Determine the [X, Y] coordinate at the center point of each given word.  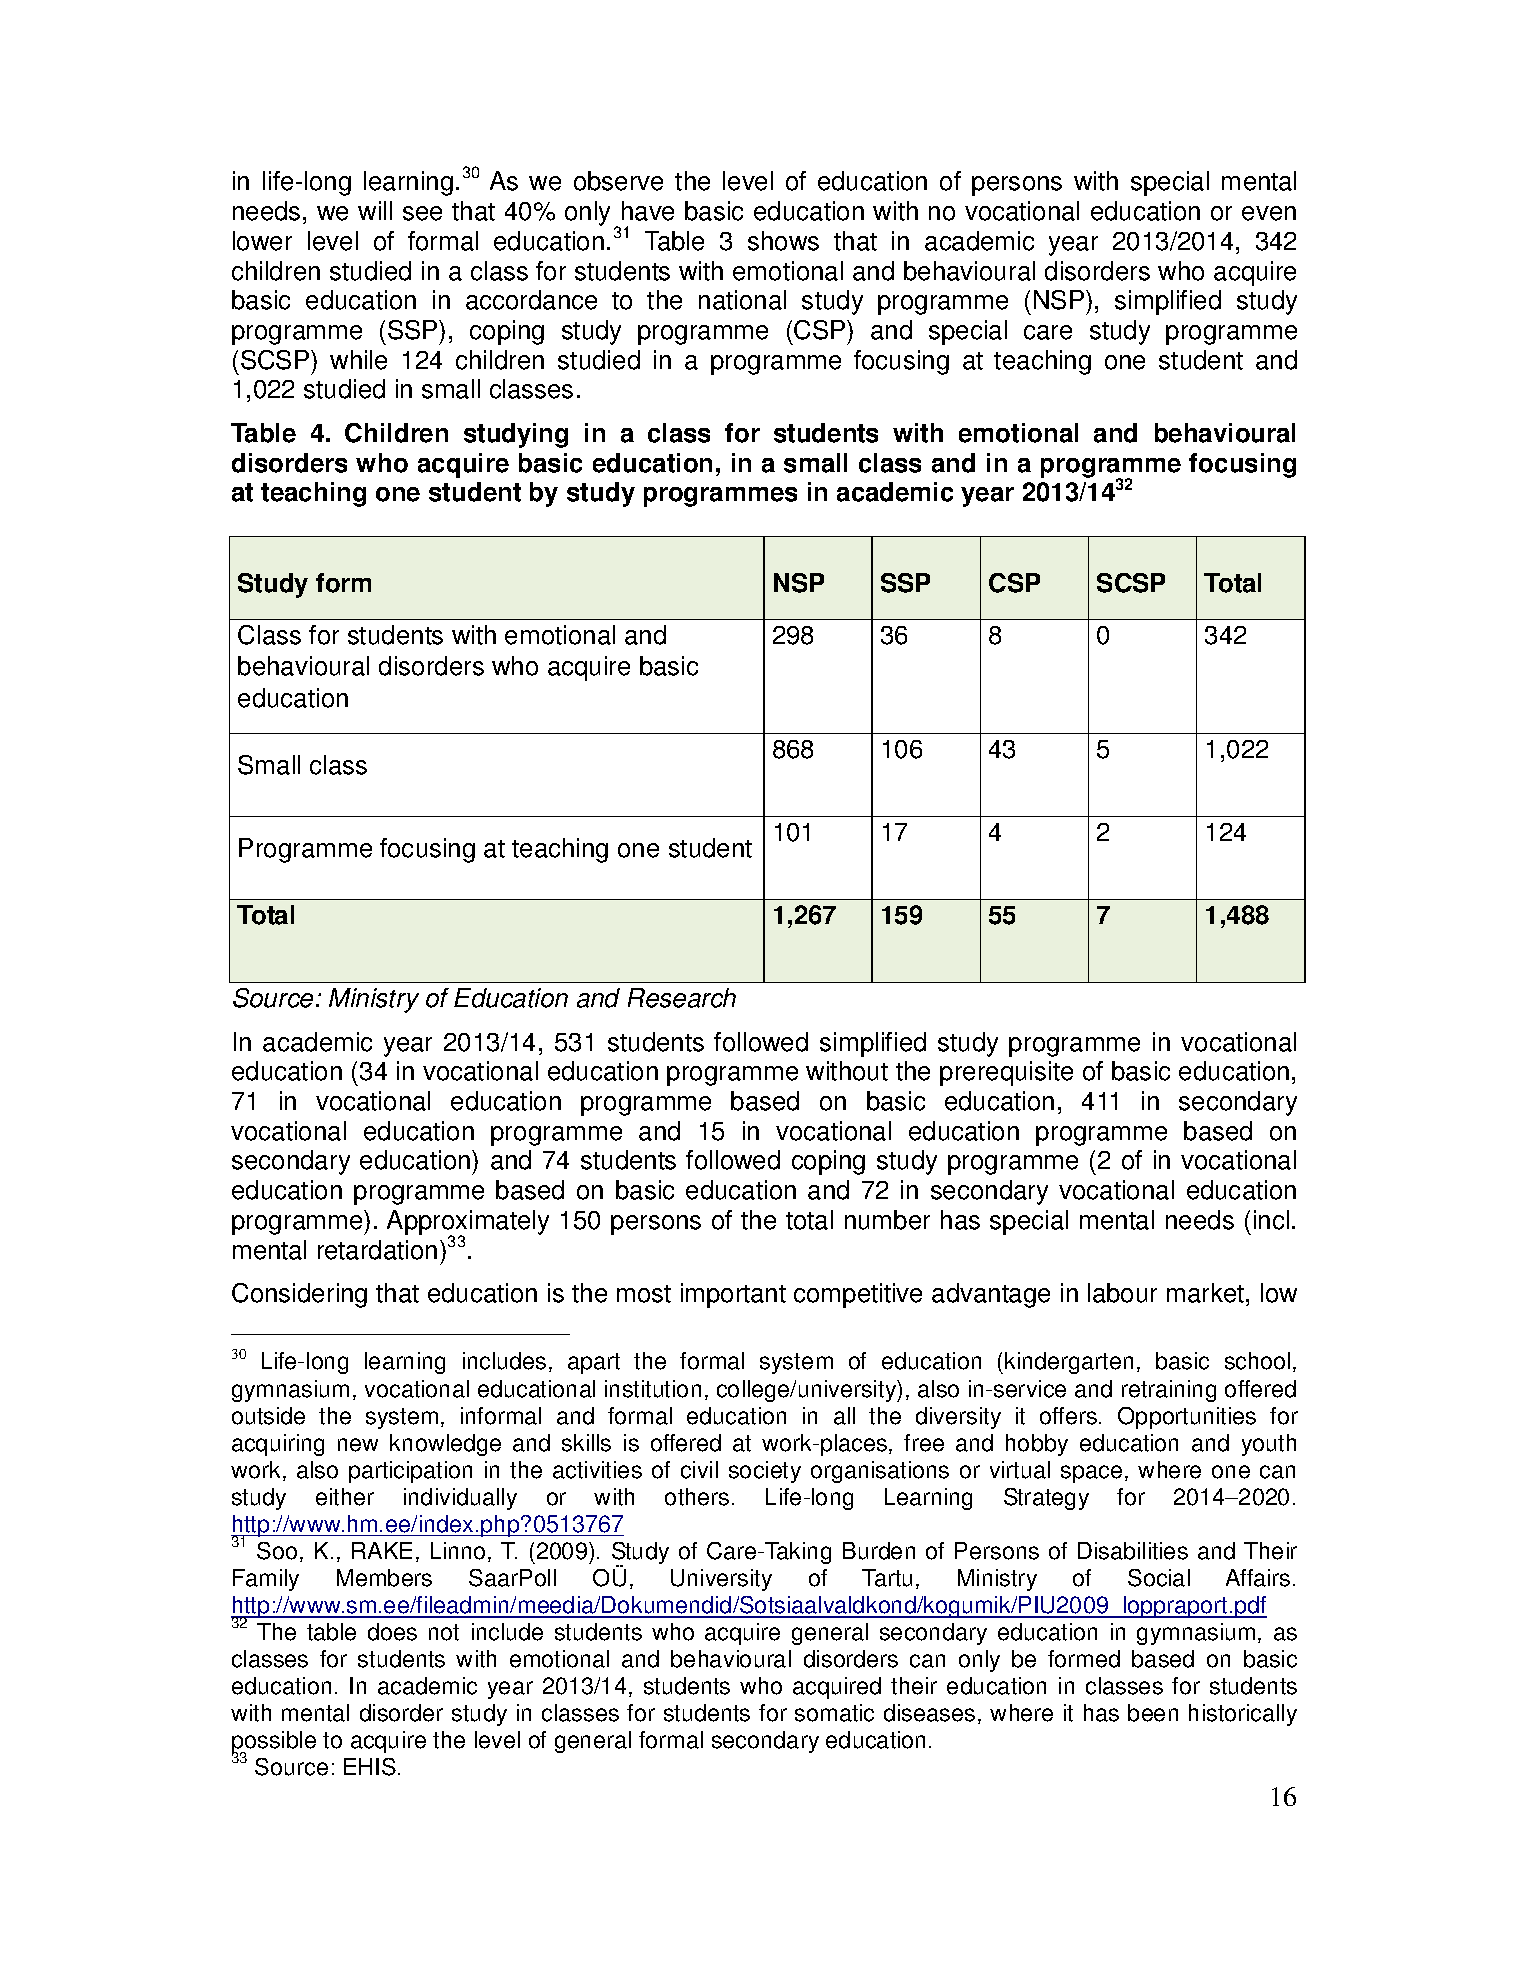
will [375, 210]
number [887, 1220]
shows [783, 241]
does [392, 1632]
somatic [834, 1713]
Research [682, 998]
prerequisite [1006, 1073]
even [1269, 213]
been [1153, 1713]
